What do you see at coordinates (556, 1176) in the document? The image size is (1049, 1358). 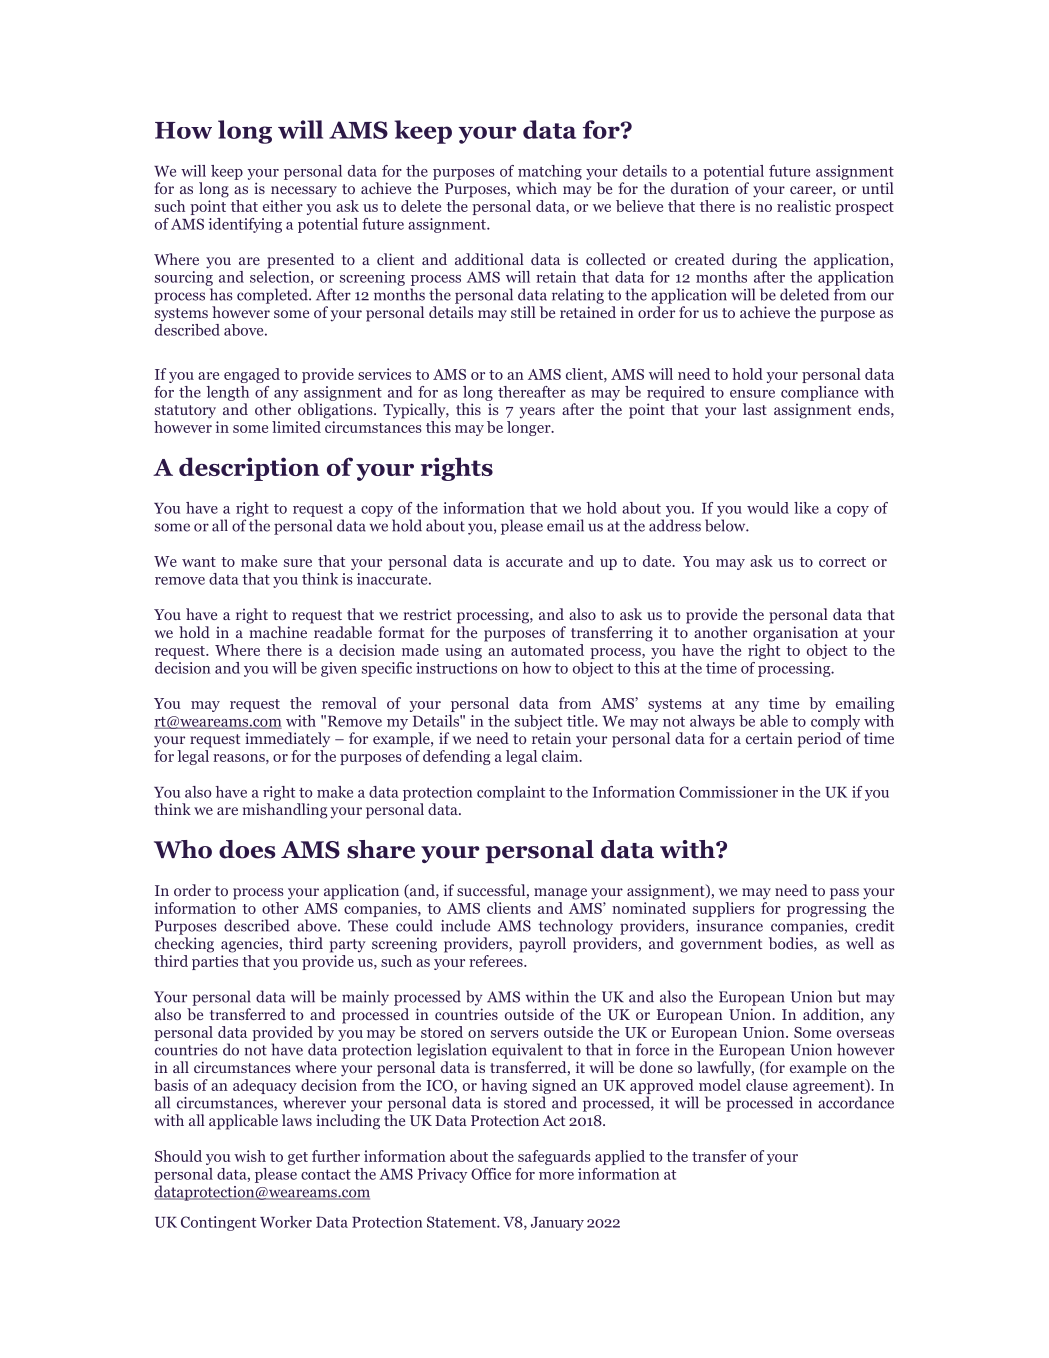 I see `more` at bounding box center [556, 1176].
